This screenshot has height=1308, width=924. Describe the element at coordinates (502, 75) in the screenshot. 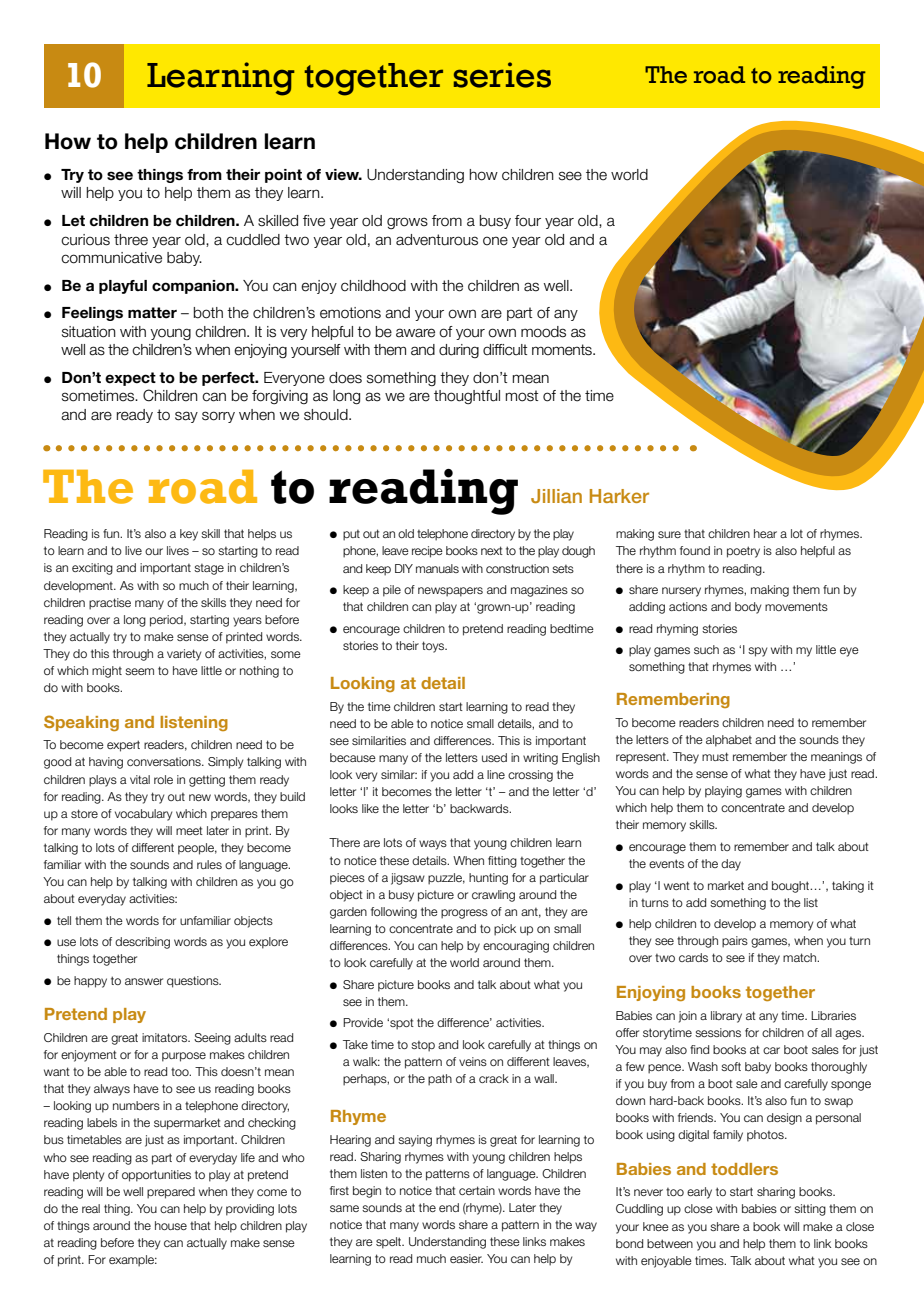

I see `series` at that location.
